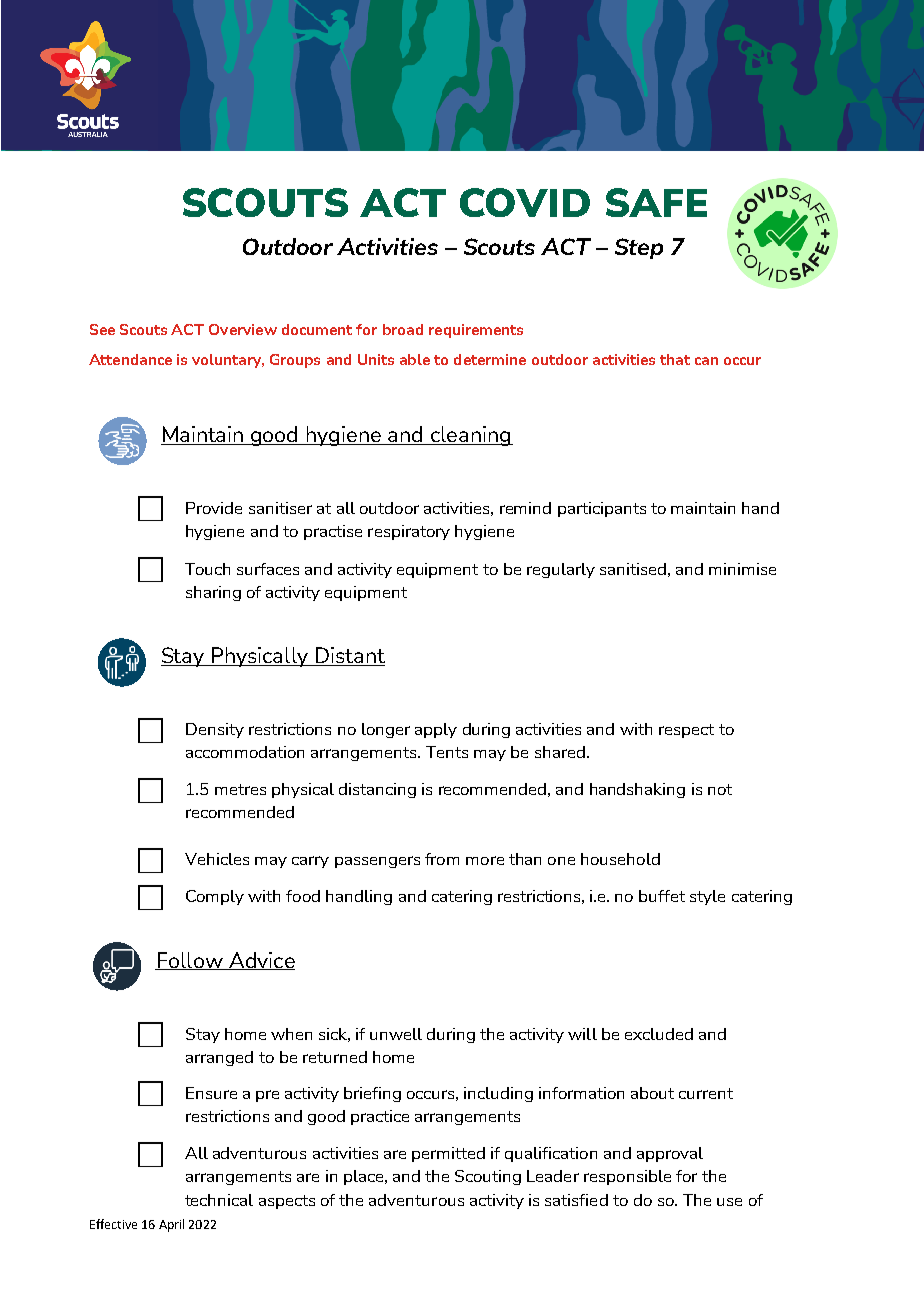 This screenshot has width=924, height=1308. Describe the element at coordinates (436, 730) in the screenshot. I see `apply` at that location.
